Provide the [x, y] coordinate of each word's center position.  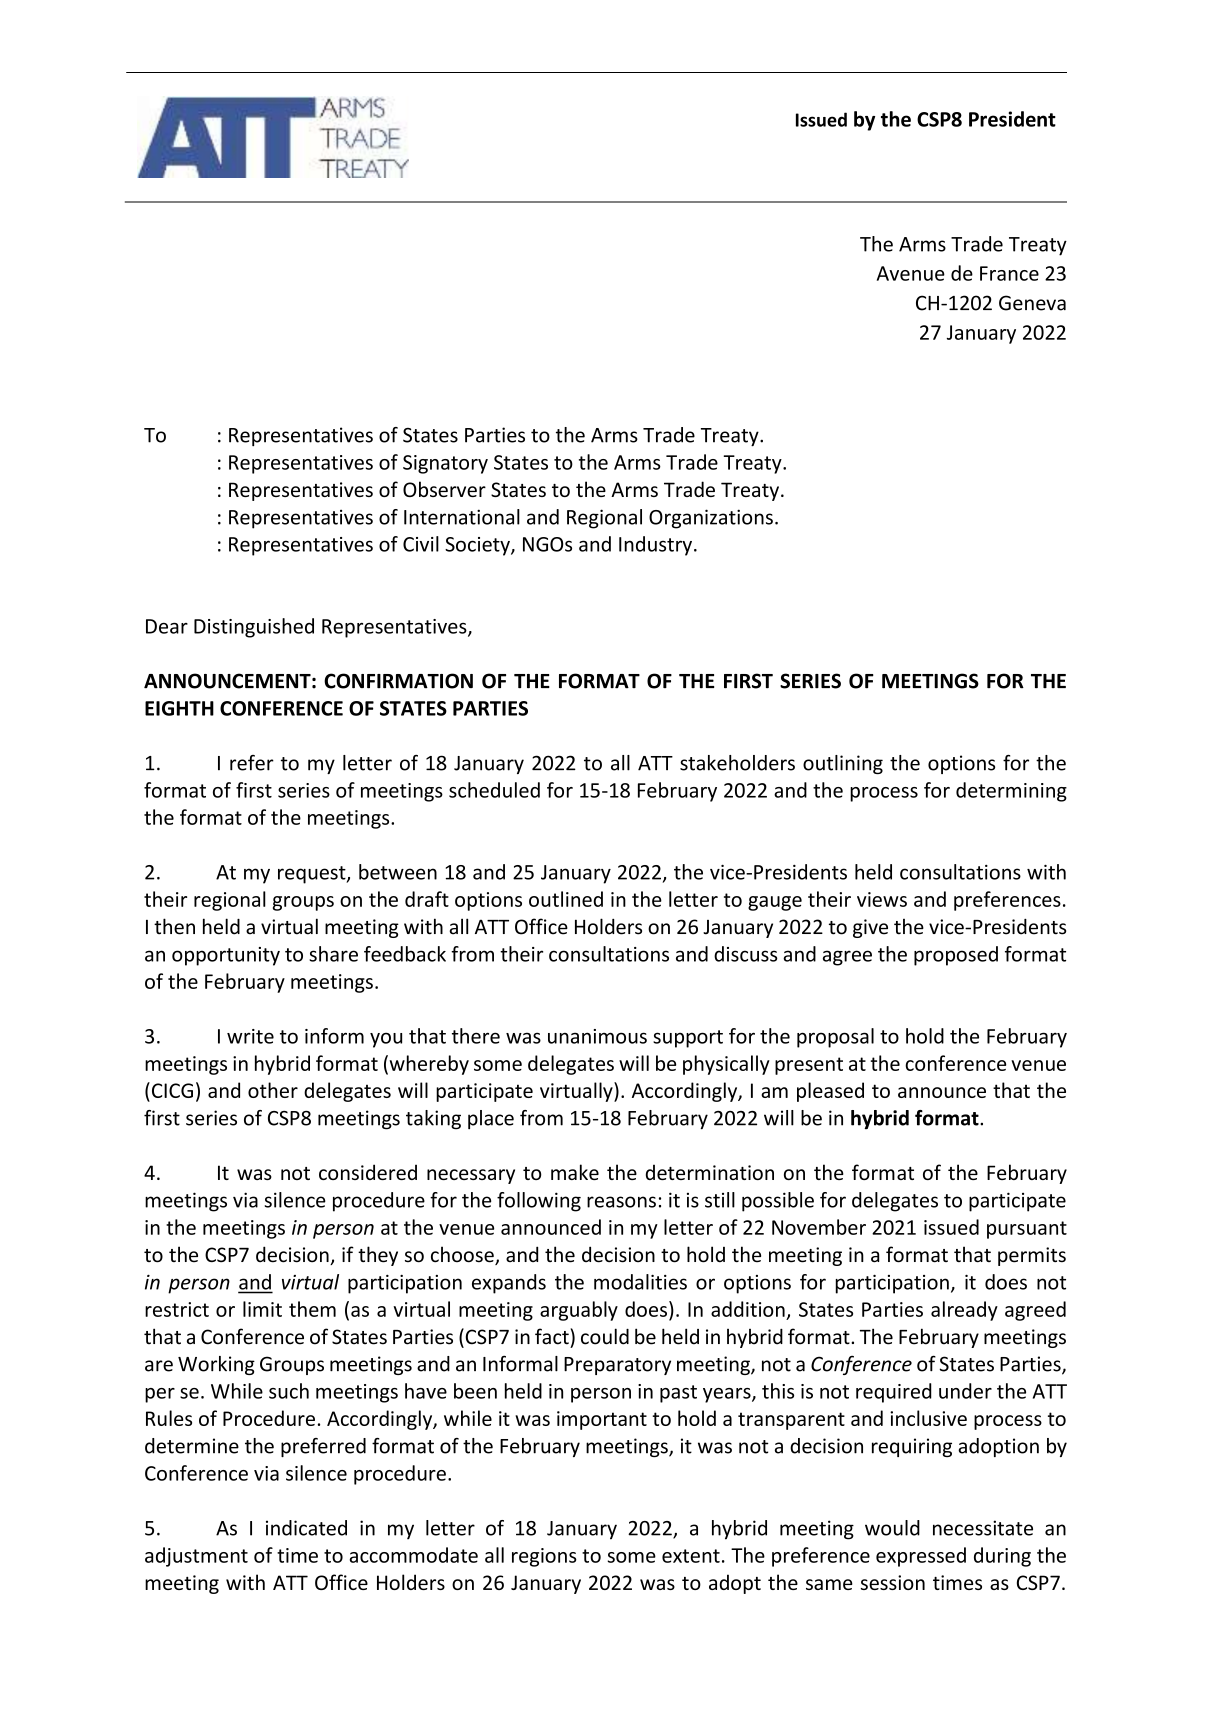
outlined [566, 899]
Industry [655, 546]
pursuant [1027, 1230]
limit [262, 1309]
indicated [306, 1528]
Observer [444, 489]
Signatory [445, 464]
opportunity [226, 956]
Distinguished [254, 628]
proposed [956, 956]
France [1009, 273]
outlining [843, 764]
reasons [621, 1202]
